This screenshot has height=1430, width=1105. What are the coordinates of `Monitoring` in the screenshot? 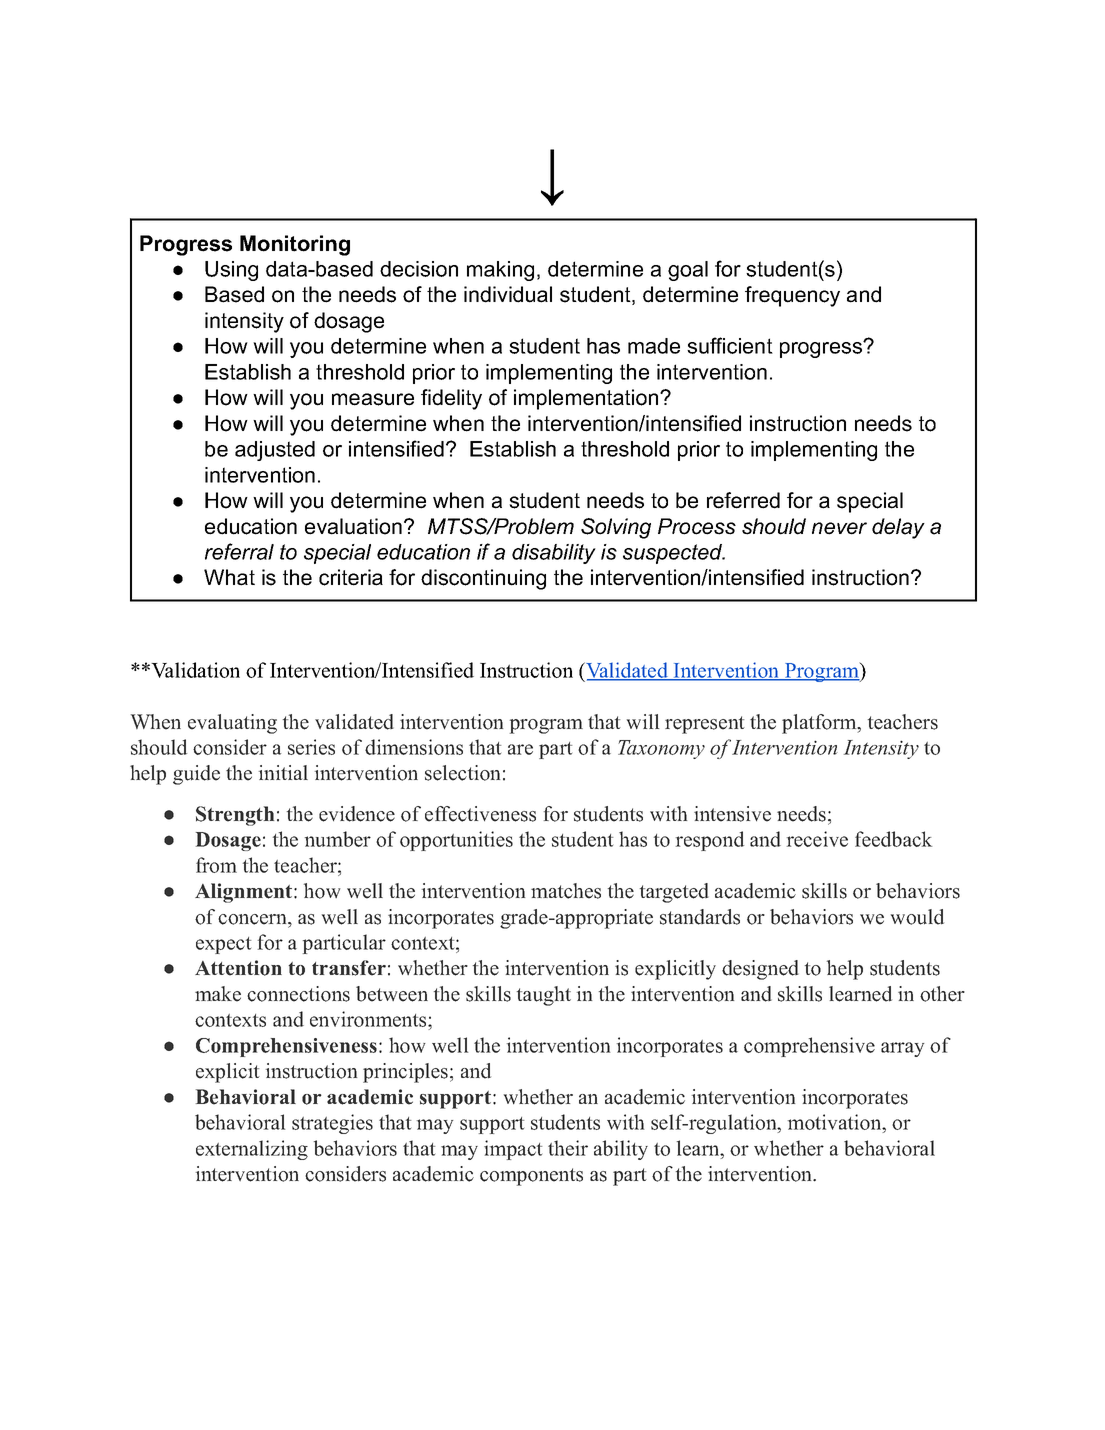 It's located at (295, 245).
